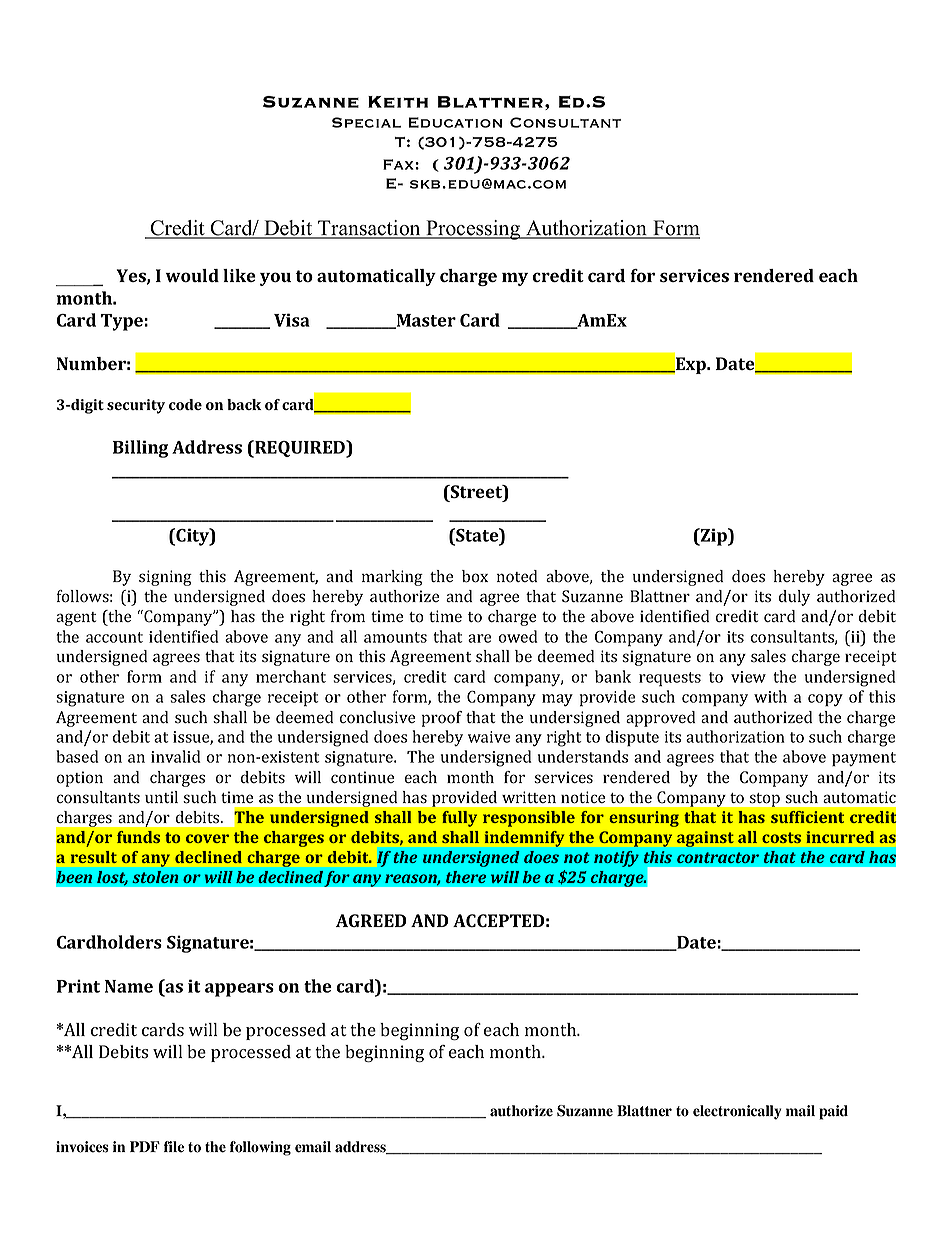  I want to click on State, so click(477, 535).
